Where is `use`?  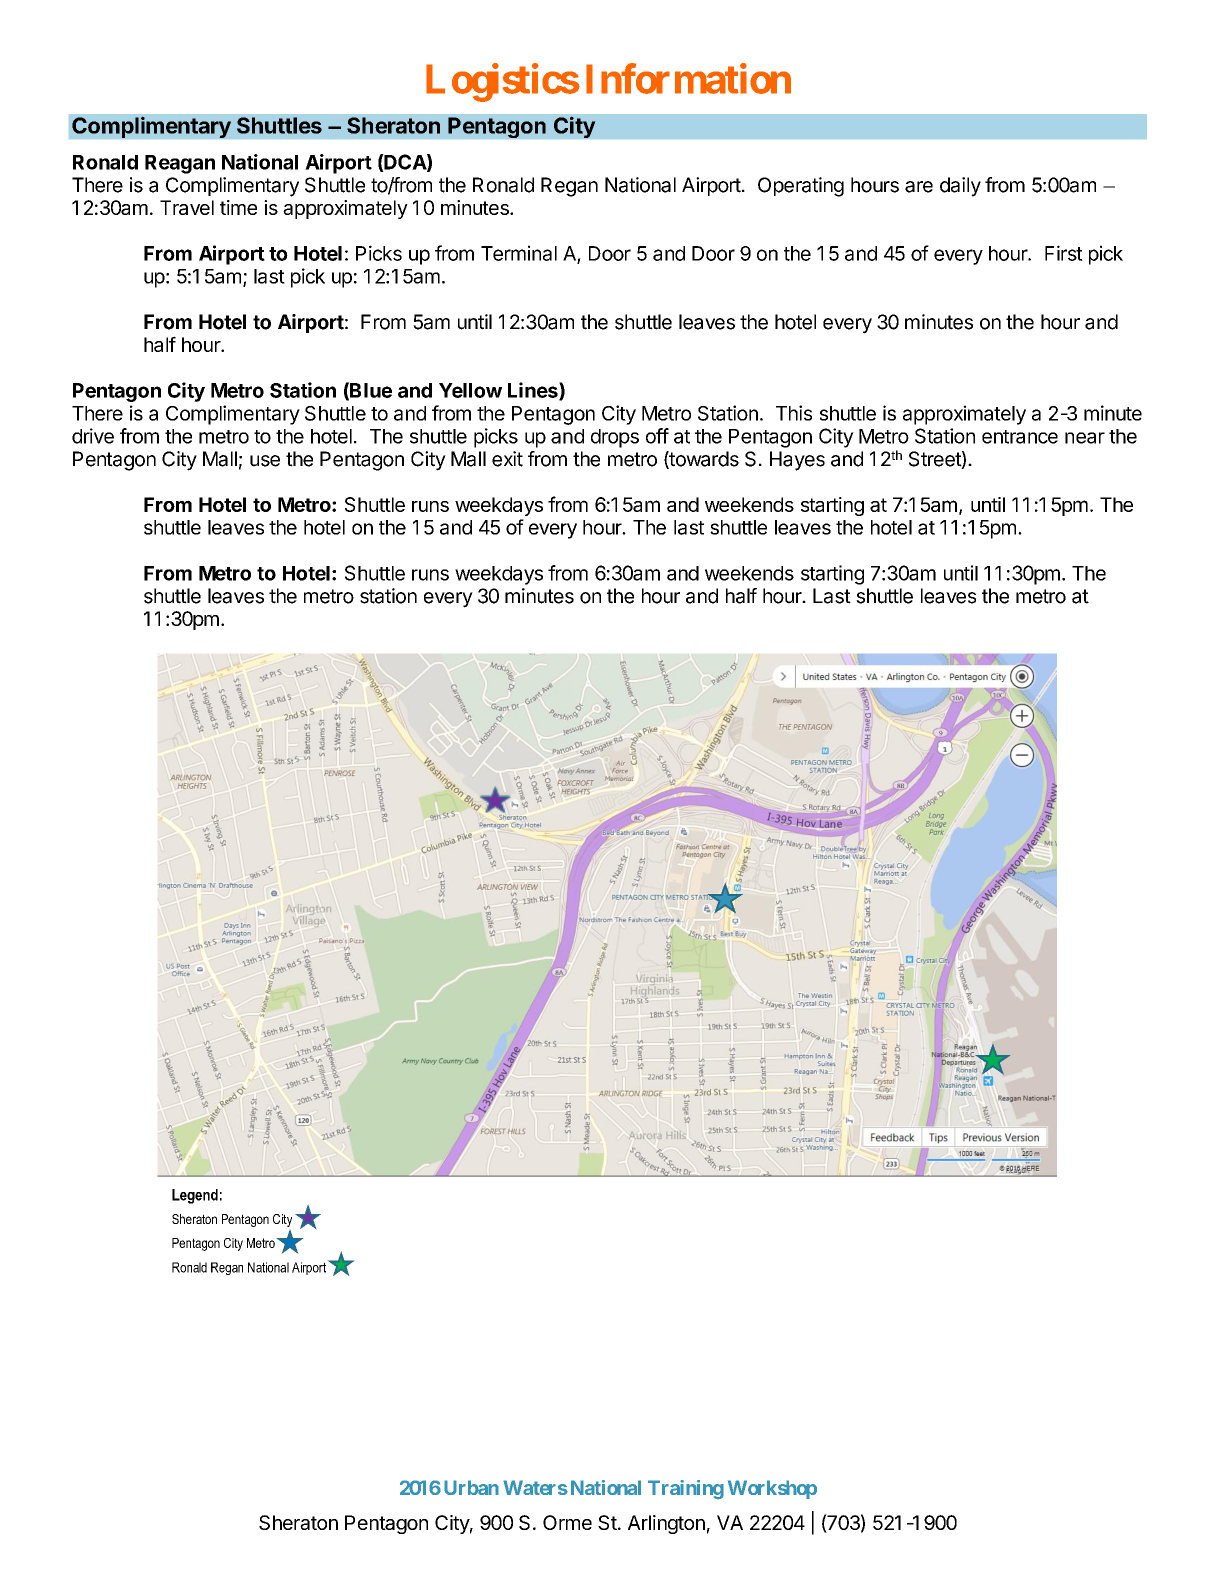
use is located at coordinates (265, 461).
